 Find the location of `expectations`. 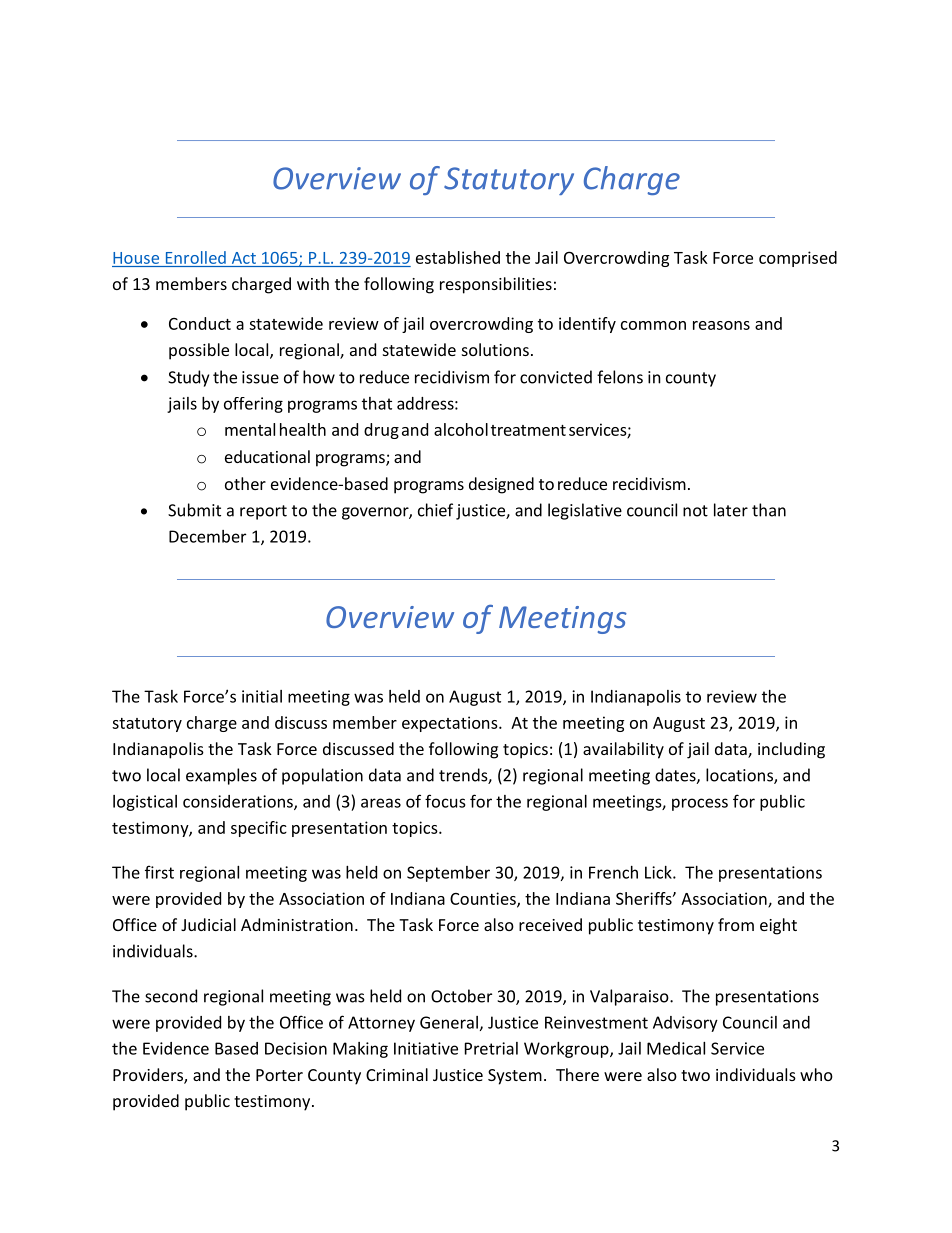

expectations is located at coordinates (451, 724).
